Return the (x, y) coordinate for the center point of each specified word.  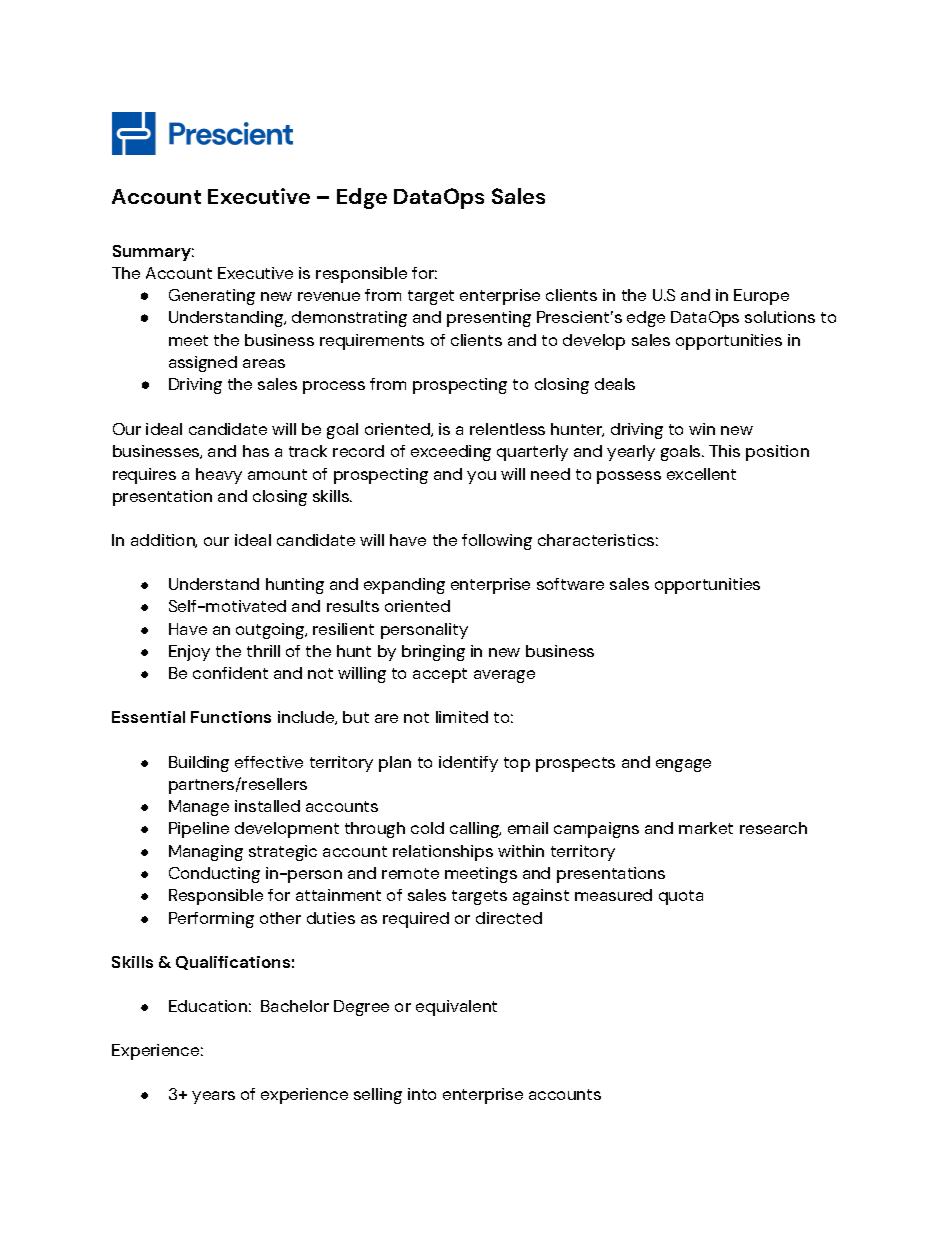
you (481, 477)
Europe (761, 297)
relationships (443, 853)
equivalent (456, 1008)
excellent (701, 474)
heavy (219, 476)
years (213, 1097)
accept (440, 675)
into (422, 1094)
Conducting (214, 875)
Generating (212, 297)
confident (230, 673)
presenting (489, 319)
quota (681, 897)
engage (683, 765)
